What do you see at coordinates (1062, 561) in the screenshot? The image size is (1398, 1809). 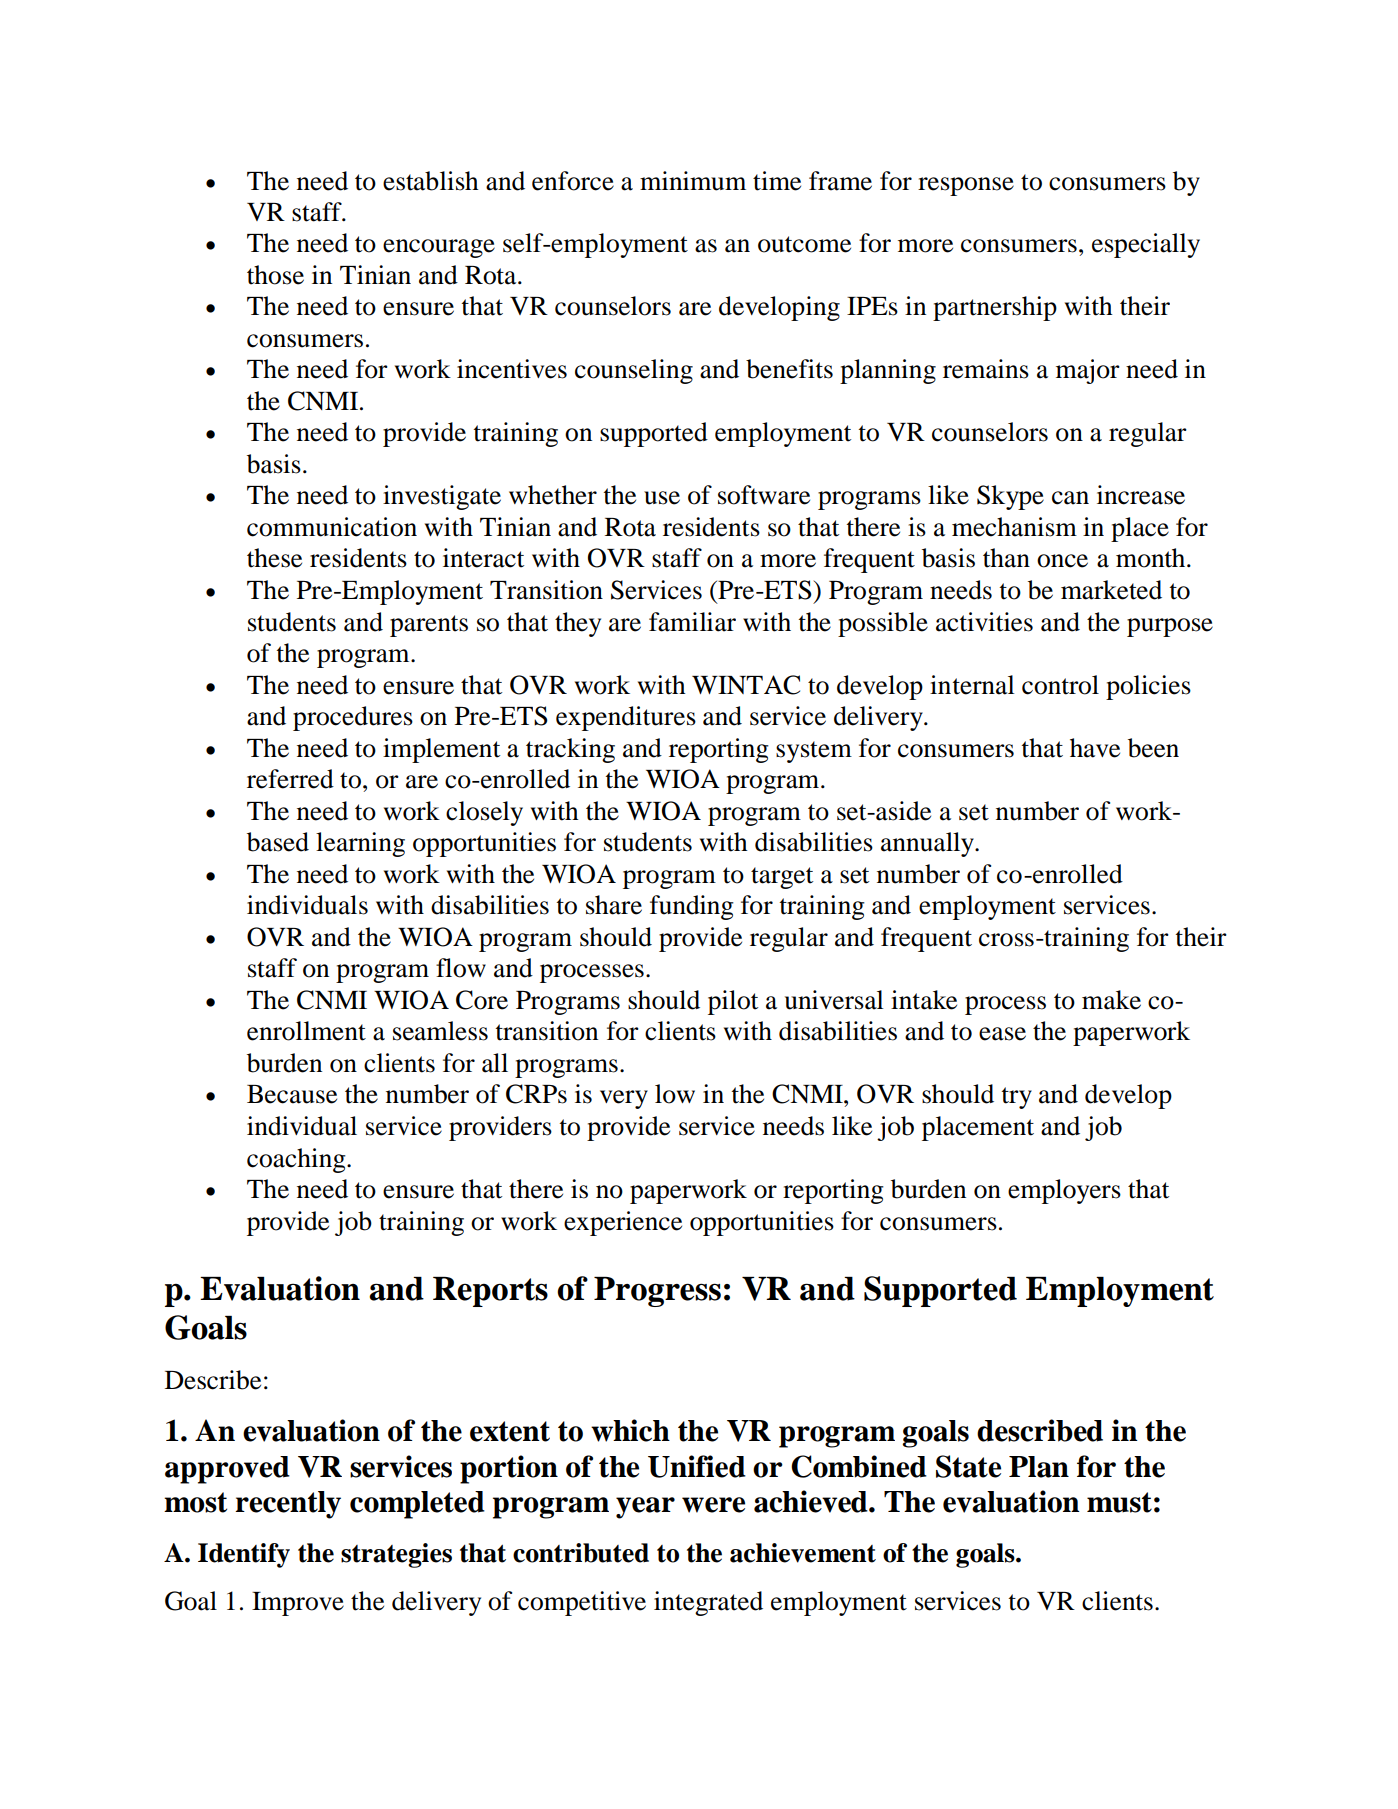 I see `once` at bounding box center [1062, 561].
